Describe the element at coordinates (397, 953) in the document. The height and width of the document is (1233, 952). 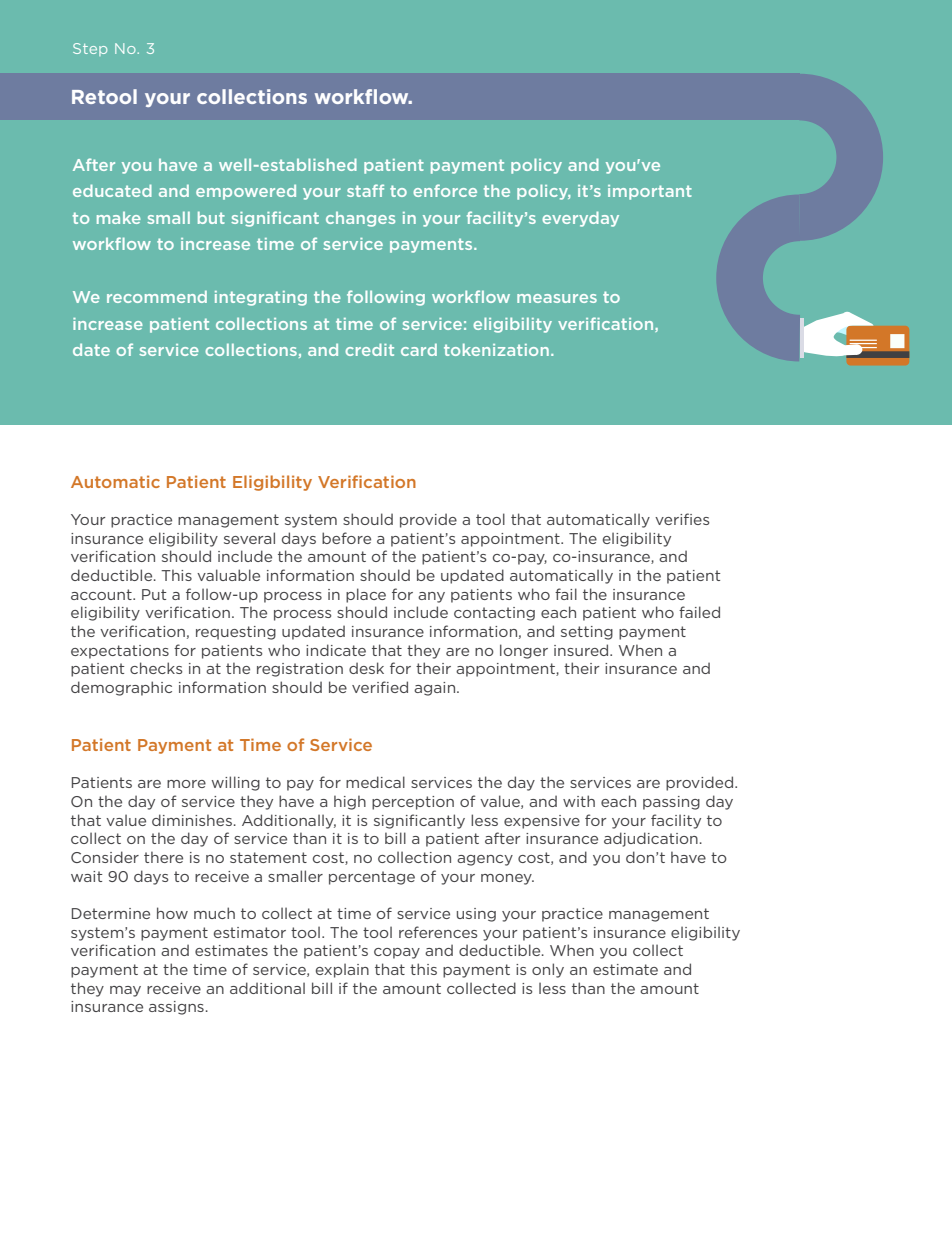
I see `copay` at that location.
